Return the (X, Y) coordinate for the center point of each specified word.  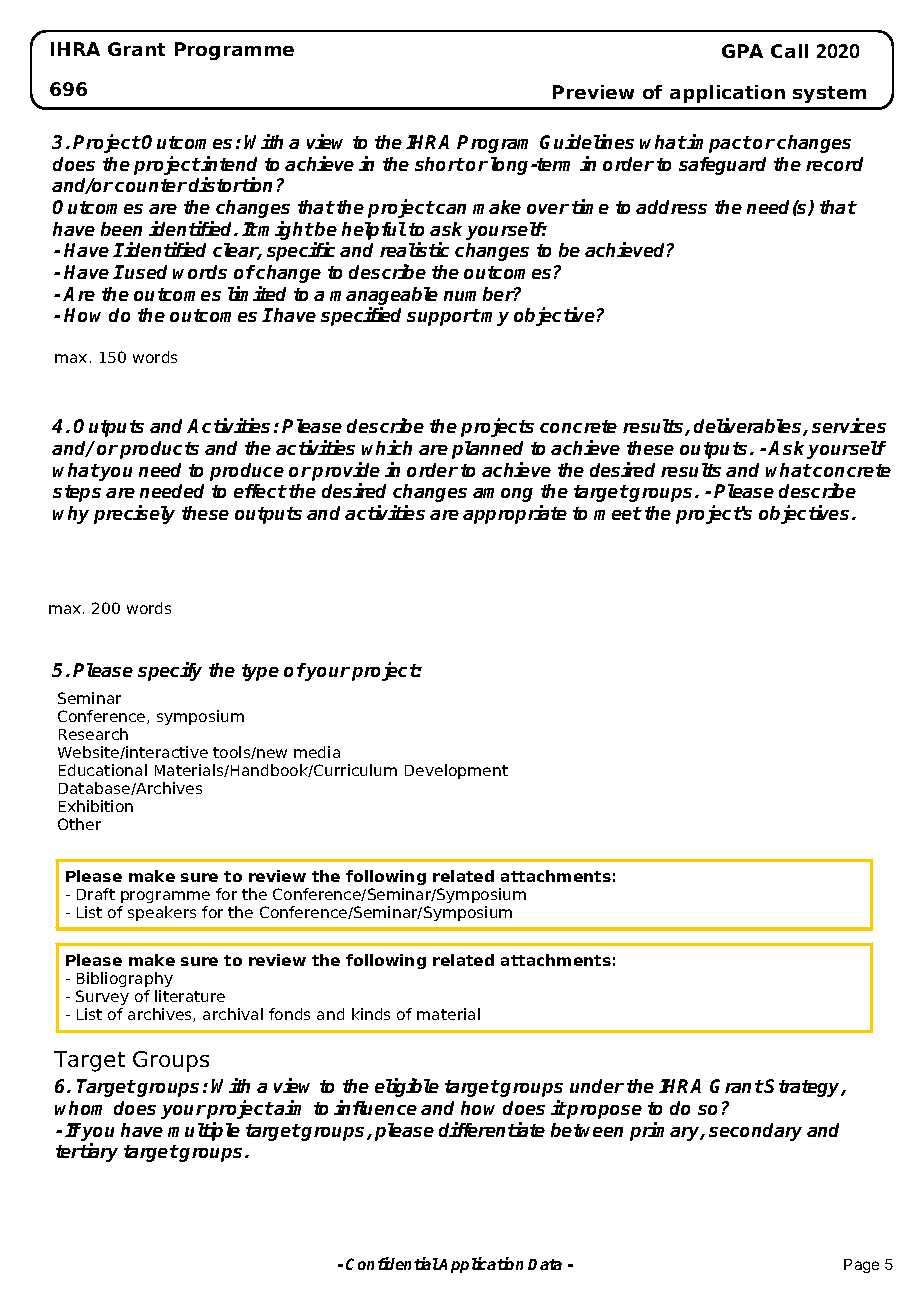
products (159, 450)
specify (170, 671)
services (849, 425)
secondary (755, 1132)
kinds (371, 1014)
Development (456, 771)
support (443, 317)
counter (151, 185)
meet (618, 513)
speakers (162, 913)
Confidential (392, 1263)
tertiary (87, 1152)
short (440, 164)
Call (789, 51)
